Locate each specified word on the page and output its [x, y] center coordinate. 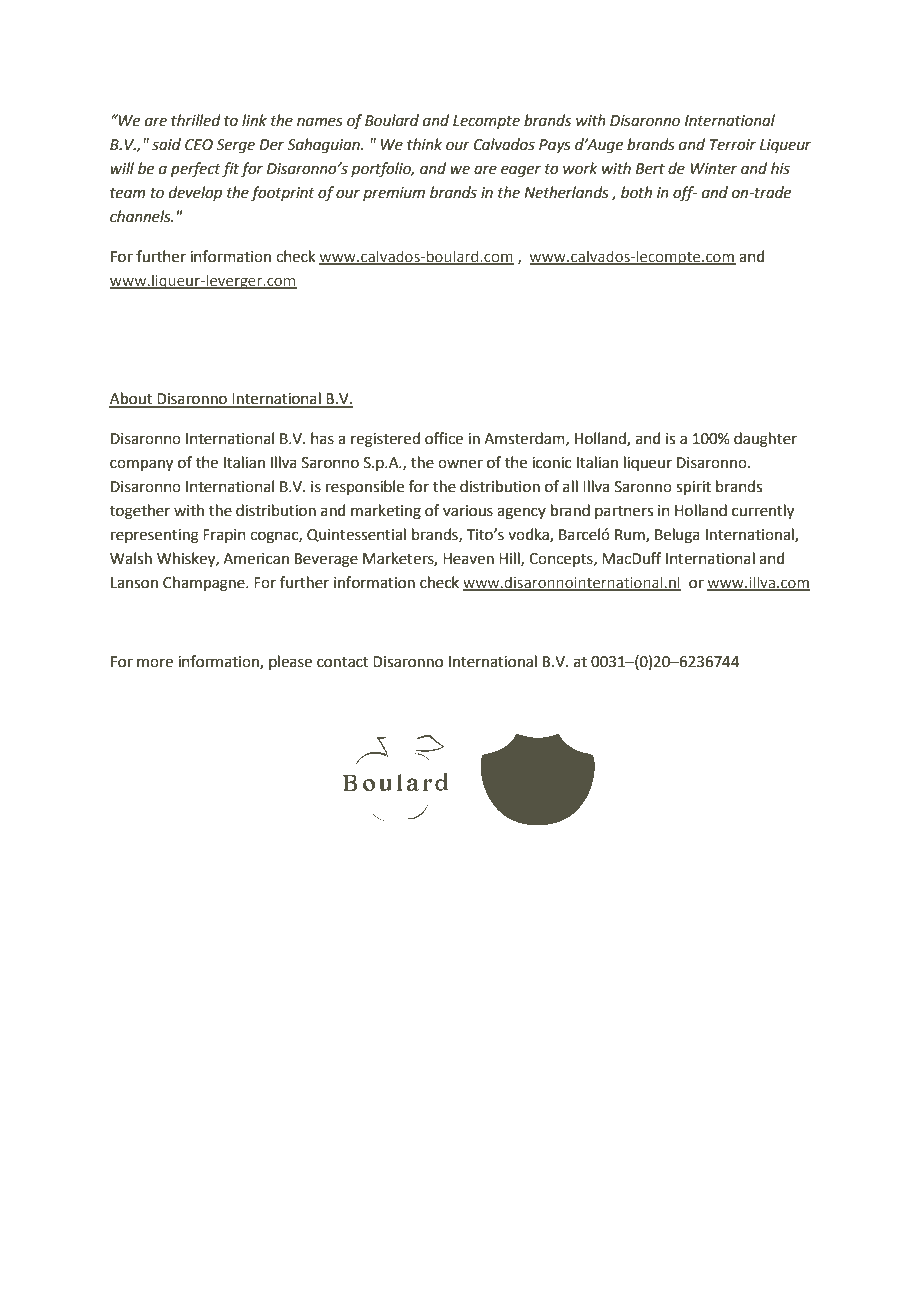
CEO [199, 145]
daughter [765, 440]
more [155, 663]
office [444, 438]
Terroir [733, 145]
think [424, 144]
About [131, 399]
